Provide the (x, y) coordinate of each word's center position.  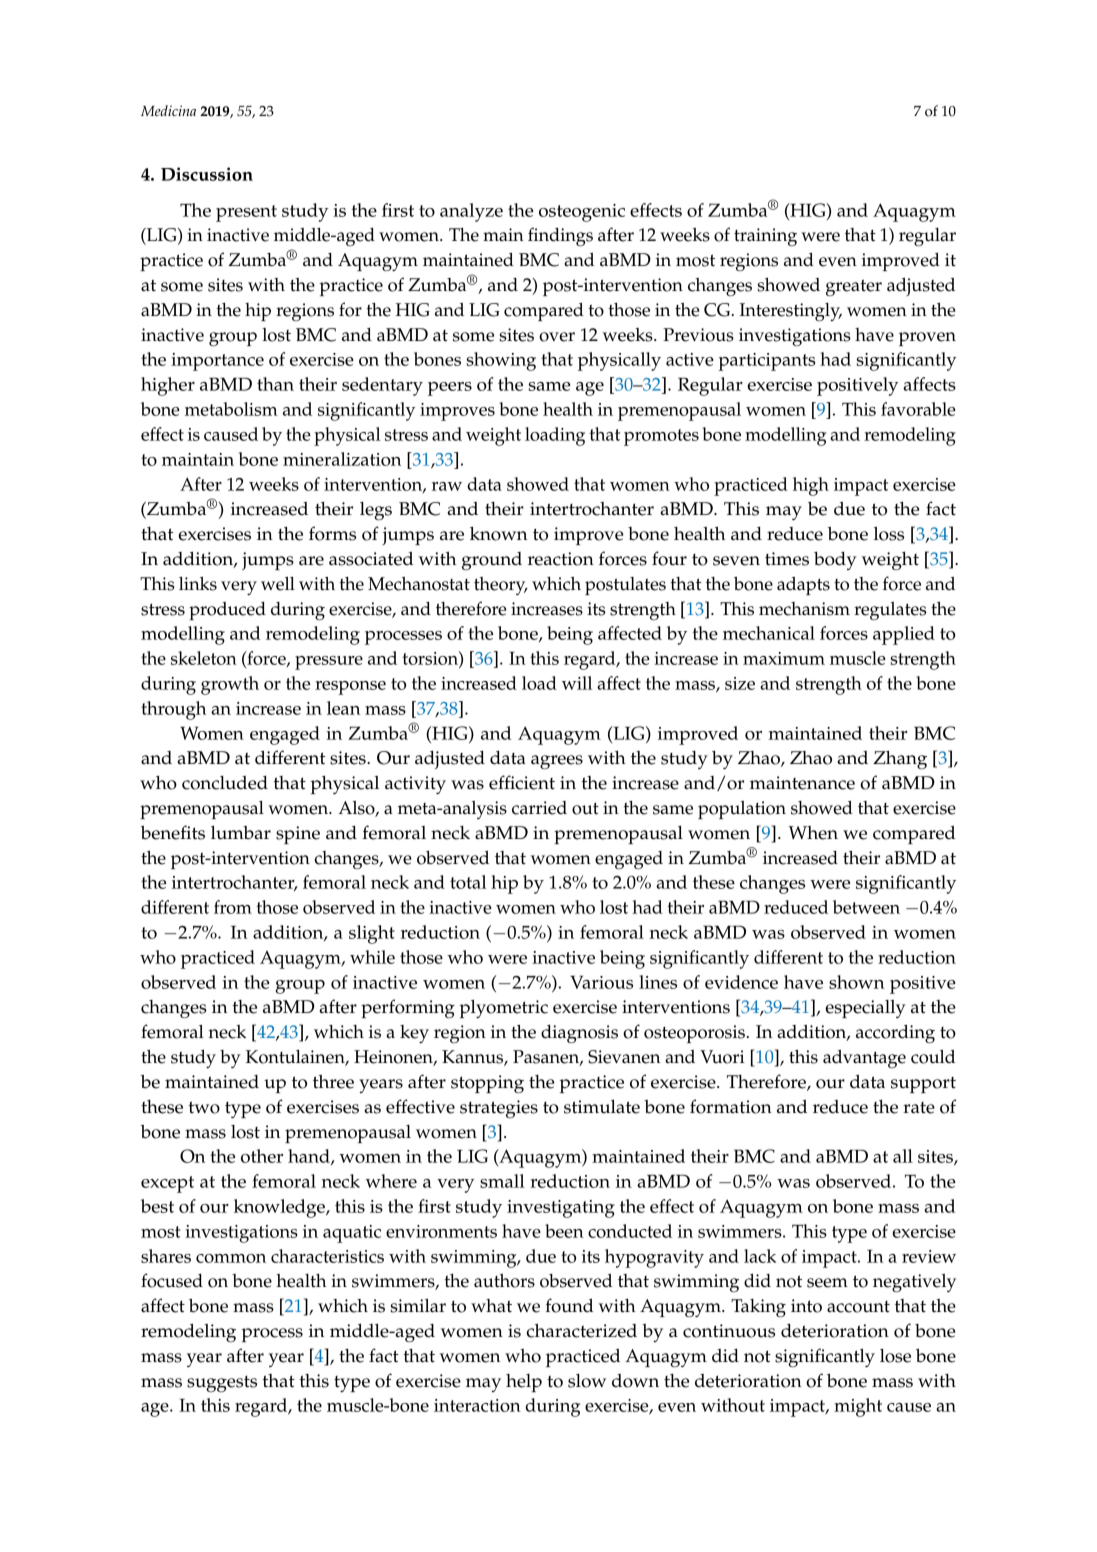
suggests (222, 1384)
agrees (557, 762)
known (499, 533)
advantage (864, 1058)
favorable (918, 409)
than (275, 384)
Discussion (207, 174)
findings (560, 236)
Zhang (900, 760)
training (765, 237)
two (204, 1107)
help (524, 1383)
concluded (225, 783)
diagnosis (579, 1034)
